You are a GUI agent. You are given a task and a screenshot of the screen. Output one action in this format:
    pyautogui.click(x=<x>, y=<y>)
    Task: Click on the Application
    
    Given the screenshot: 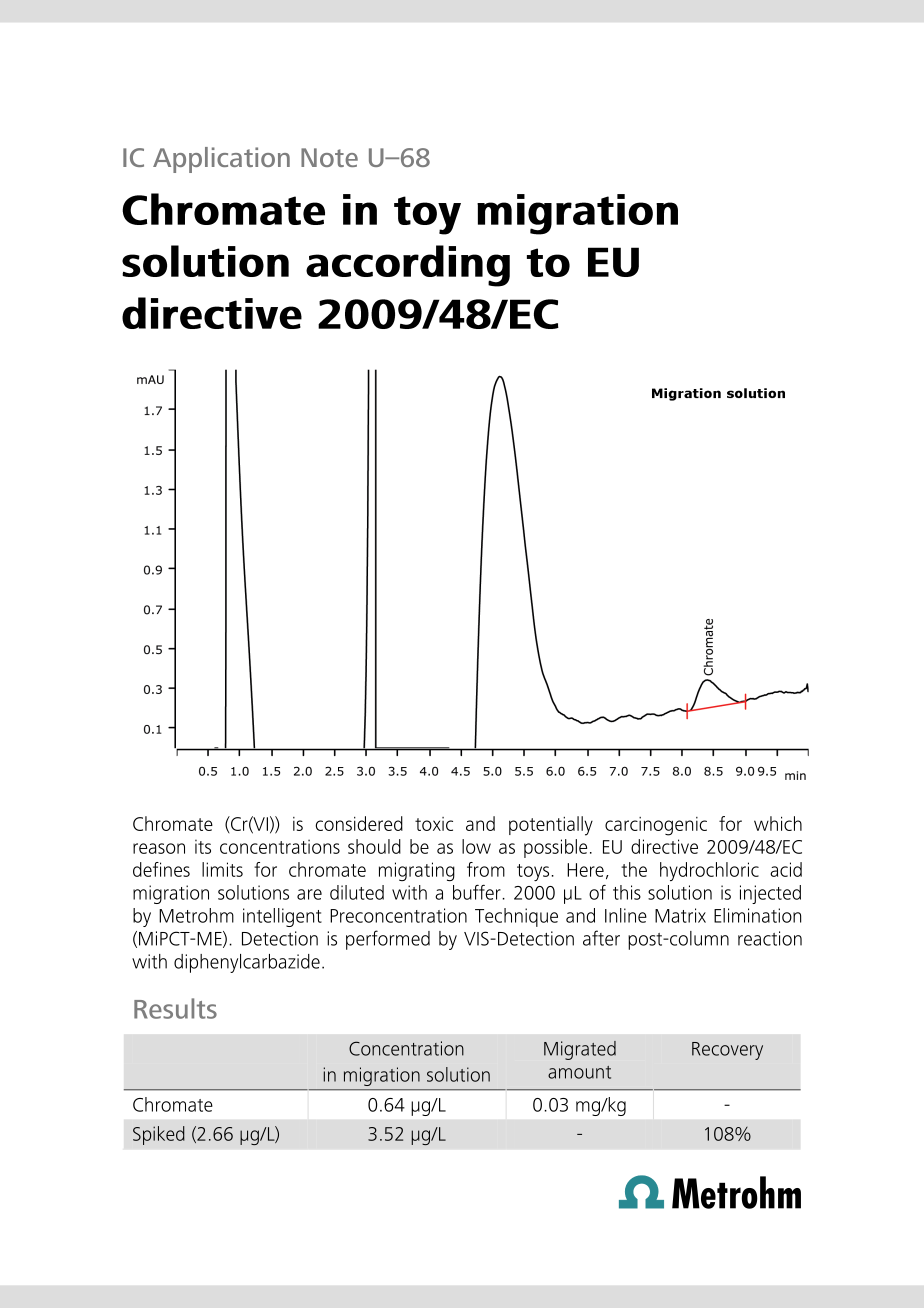 What is the action you would take?
    pyautogui.click(x=221, y=160)
